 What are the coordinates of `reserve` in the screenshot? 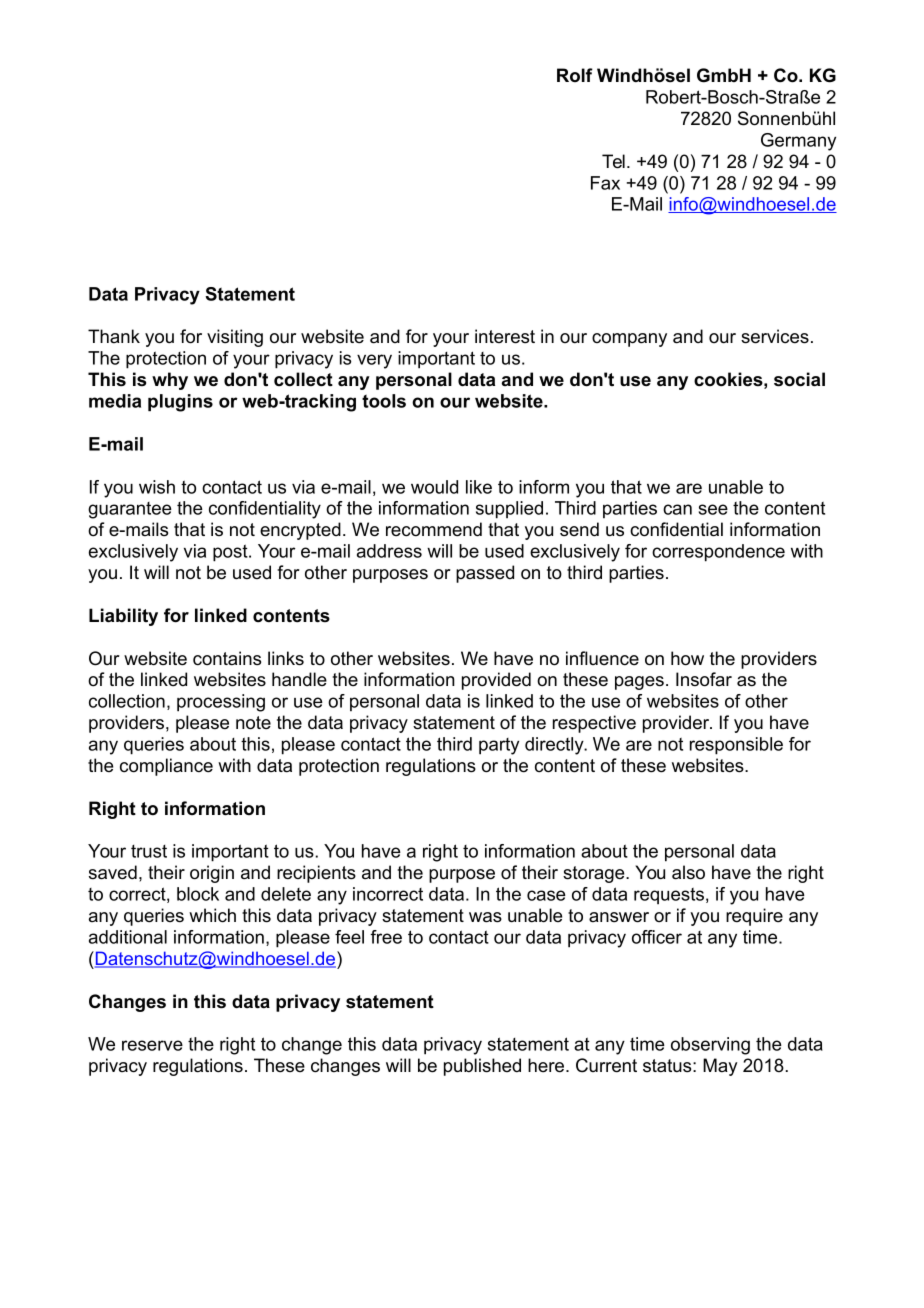 It's located at (152, 1045).
